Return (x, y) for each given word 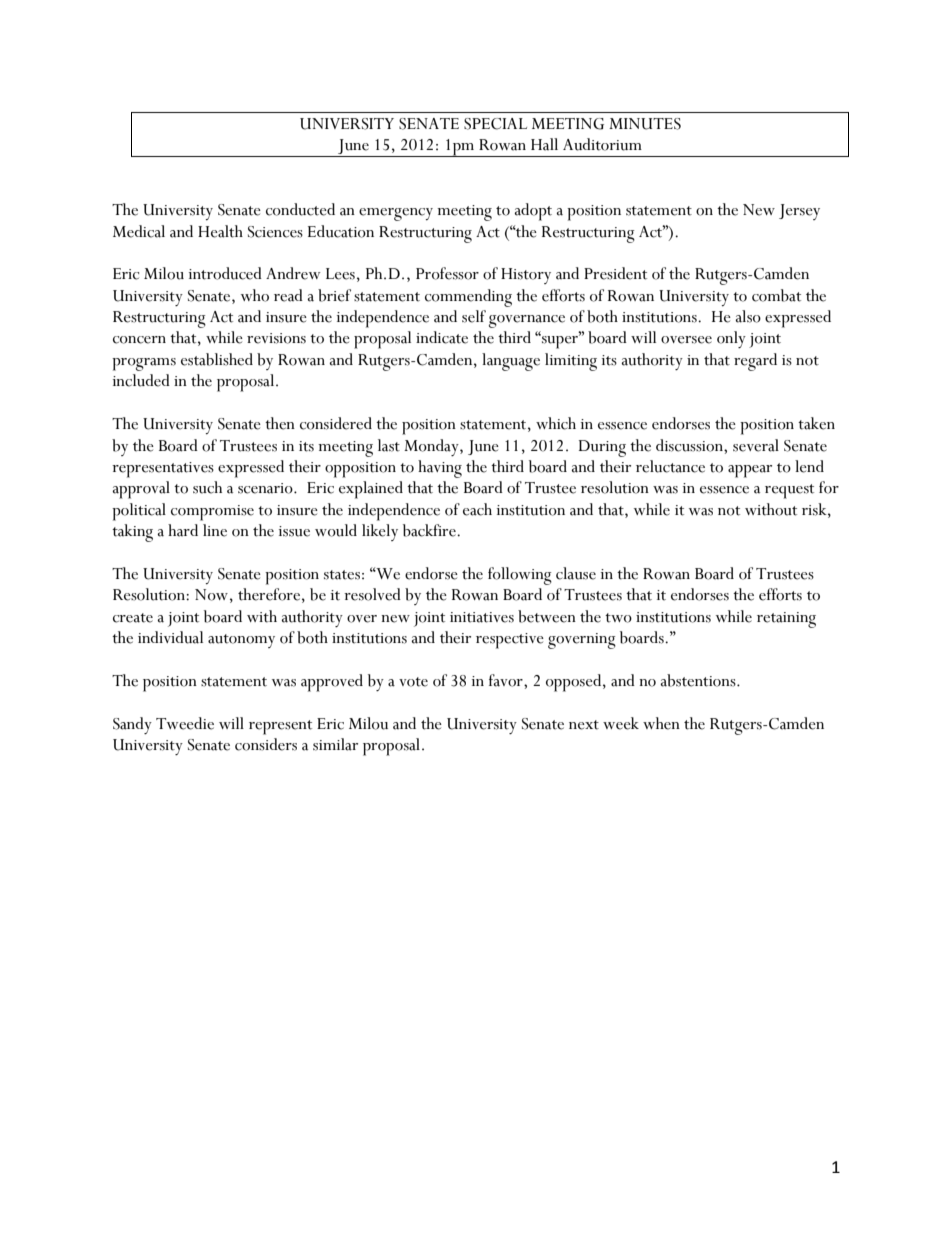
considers (266, 744)
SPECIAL (495, 124)
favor (507, 680)
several (756, 445)
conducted (300, 209)
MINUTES (645, 124)
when (661, 723)
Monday (432, 447)
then (280, 423)
